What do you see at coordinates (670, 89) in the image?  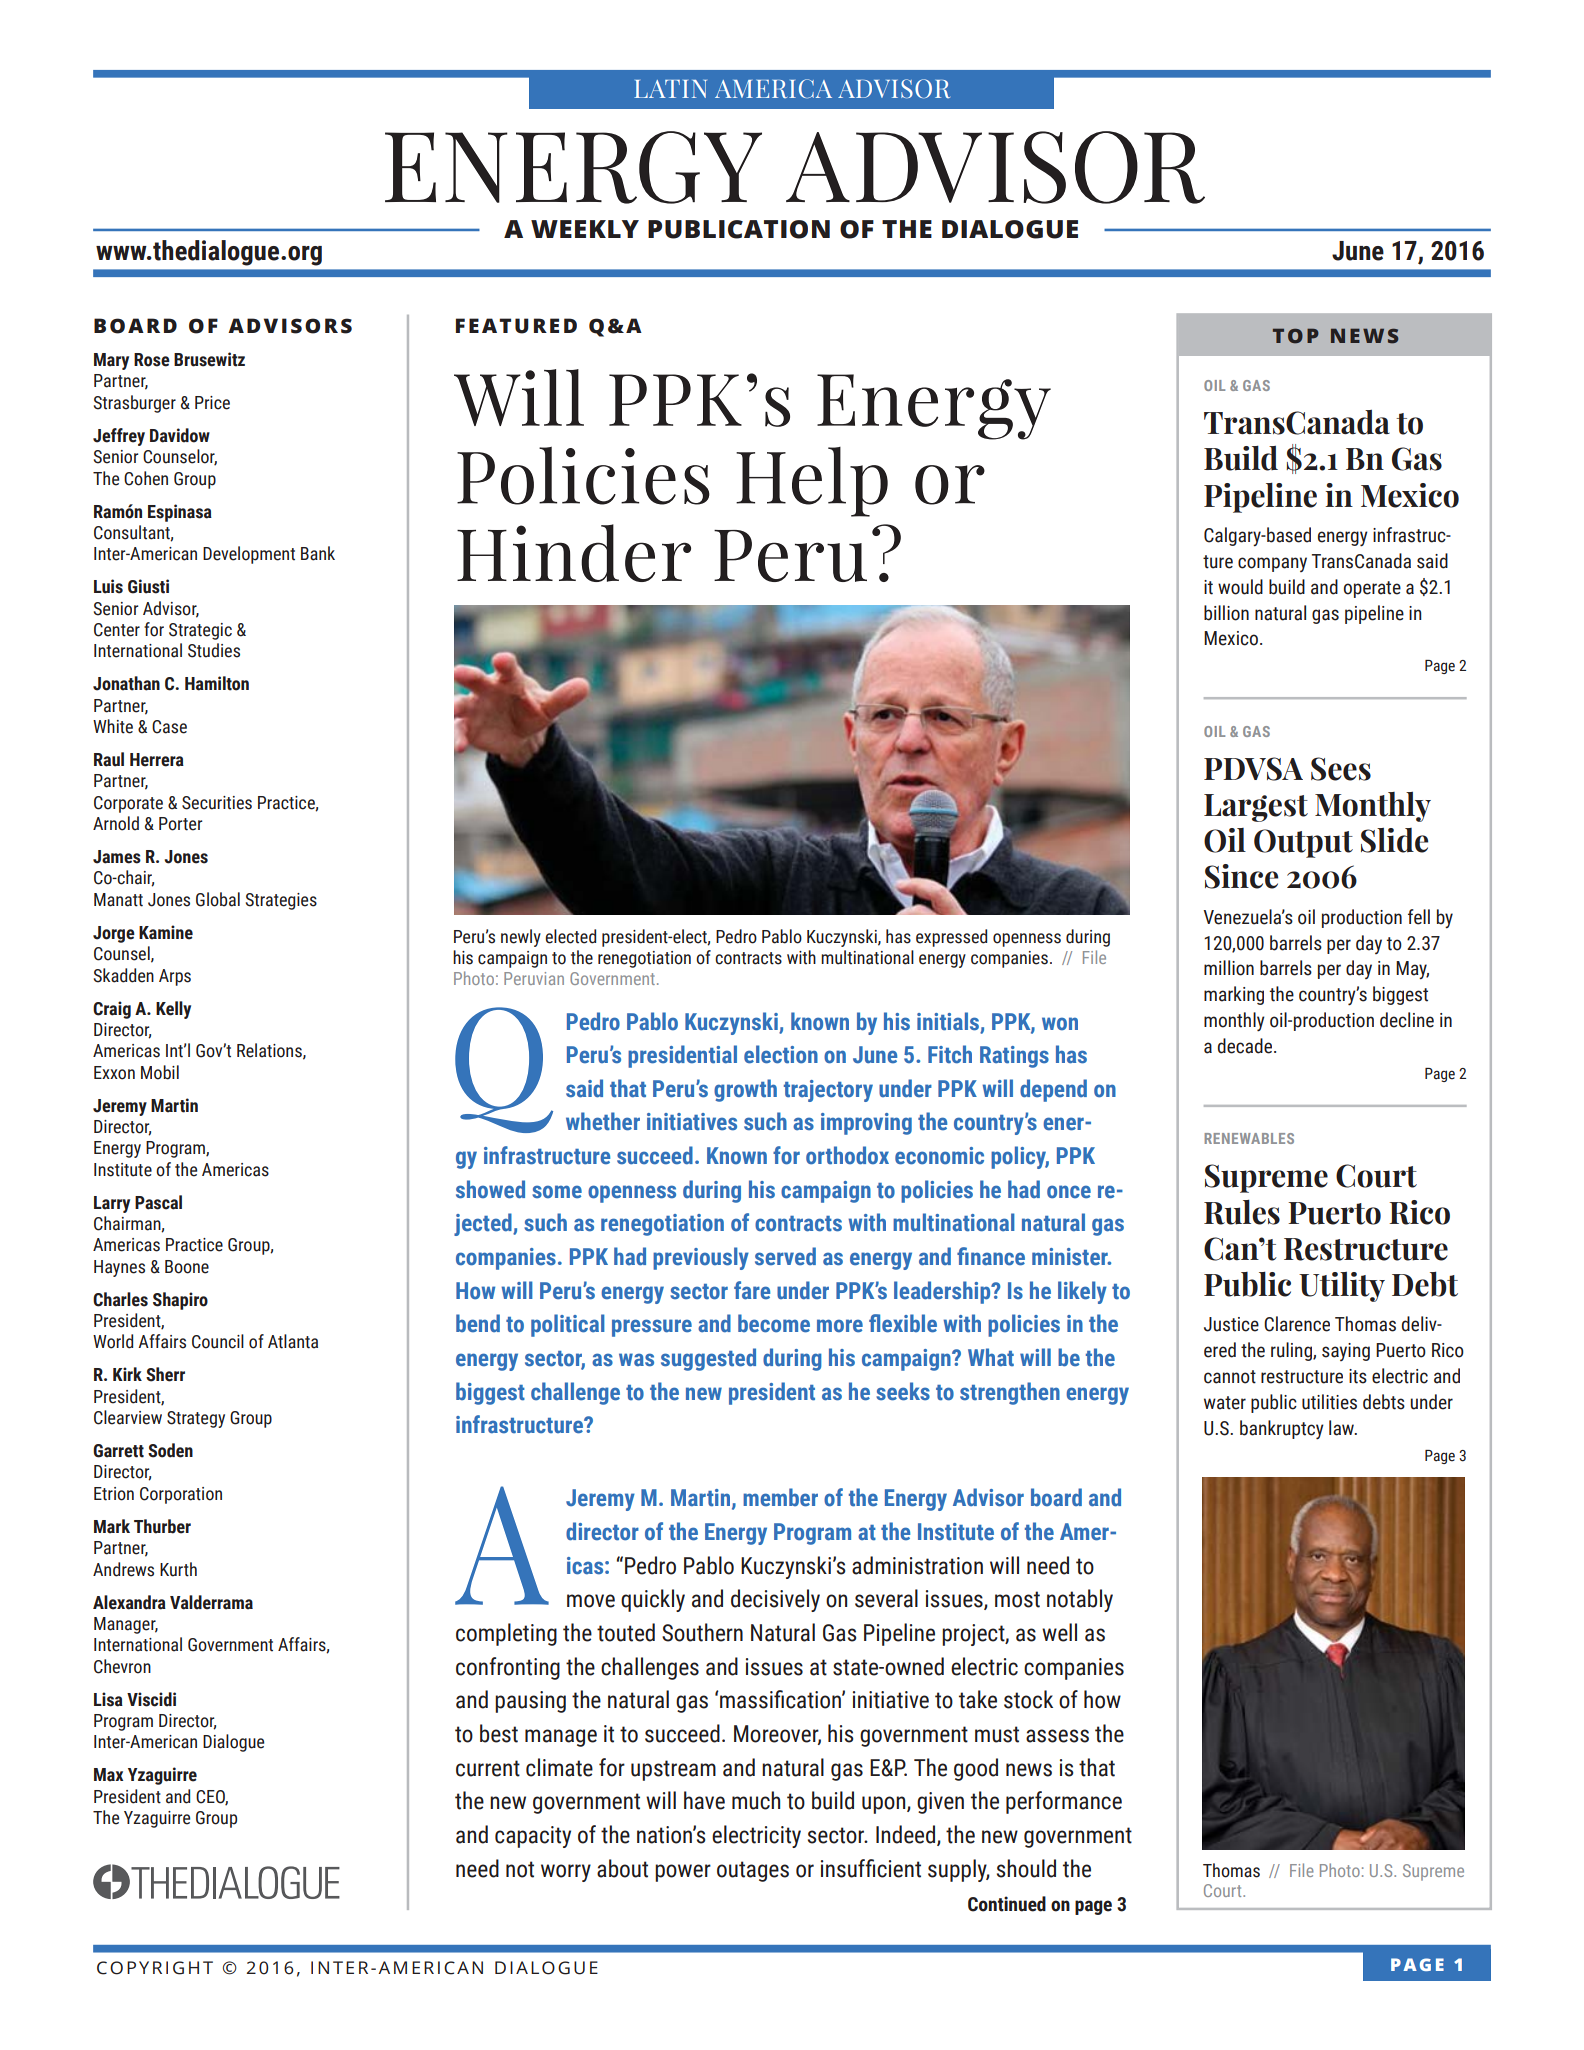 I see `LATIN` at bounding box center [670, 89].
